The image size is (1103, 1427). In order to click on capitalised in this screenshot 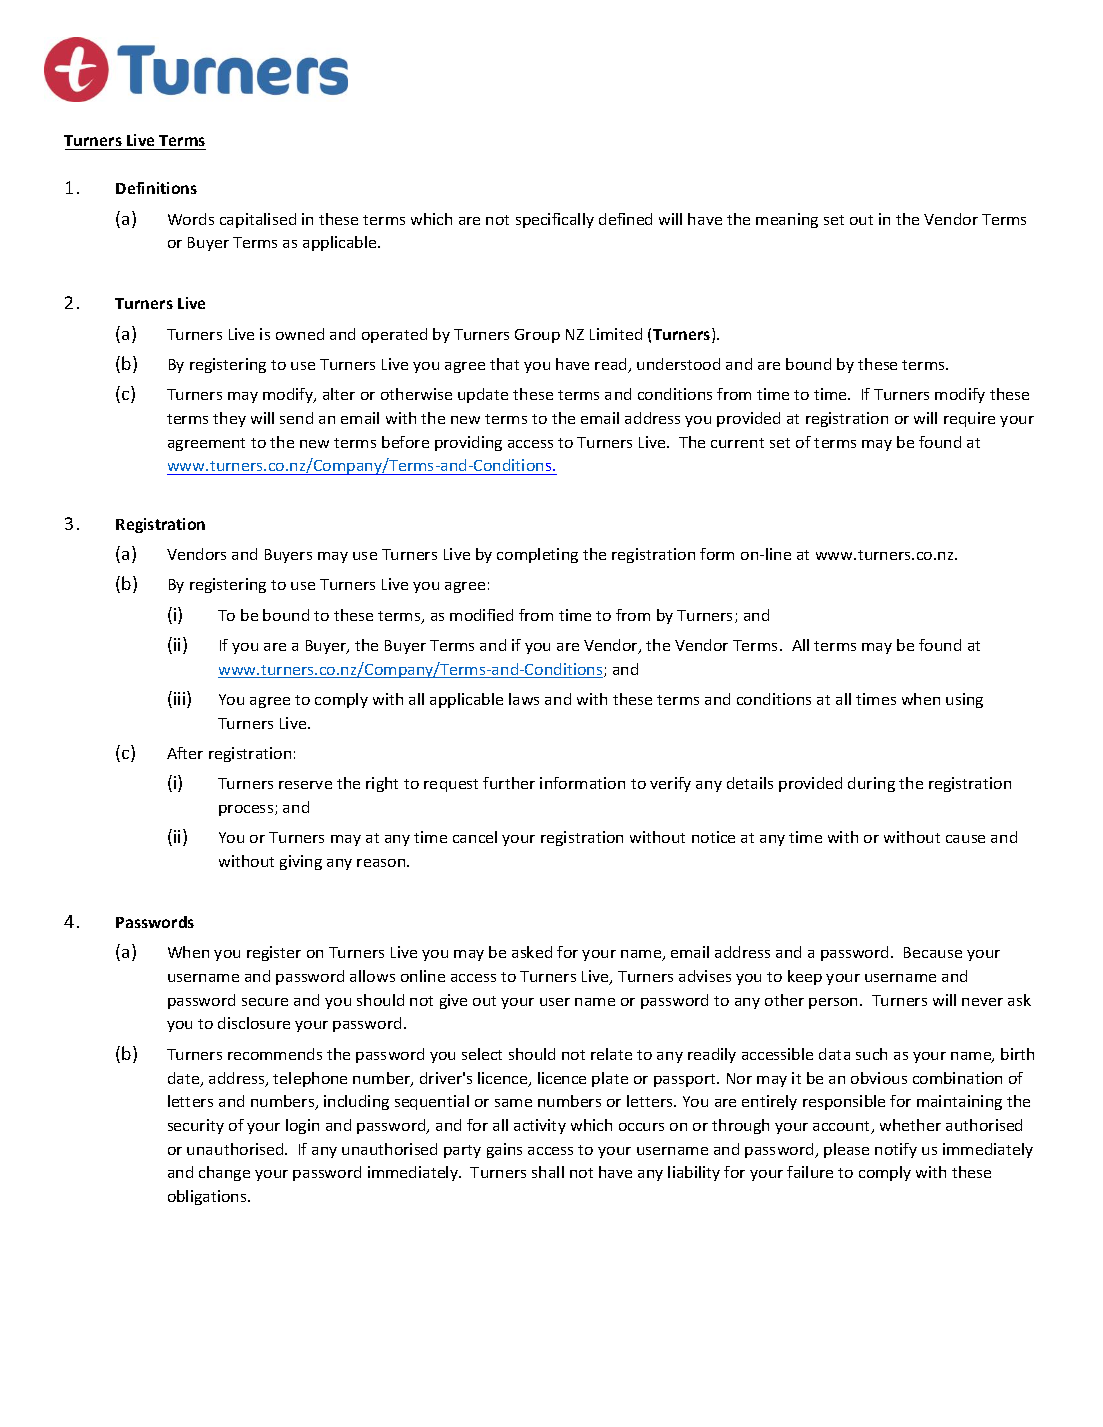, I will do `click(258, 220)`.
